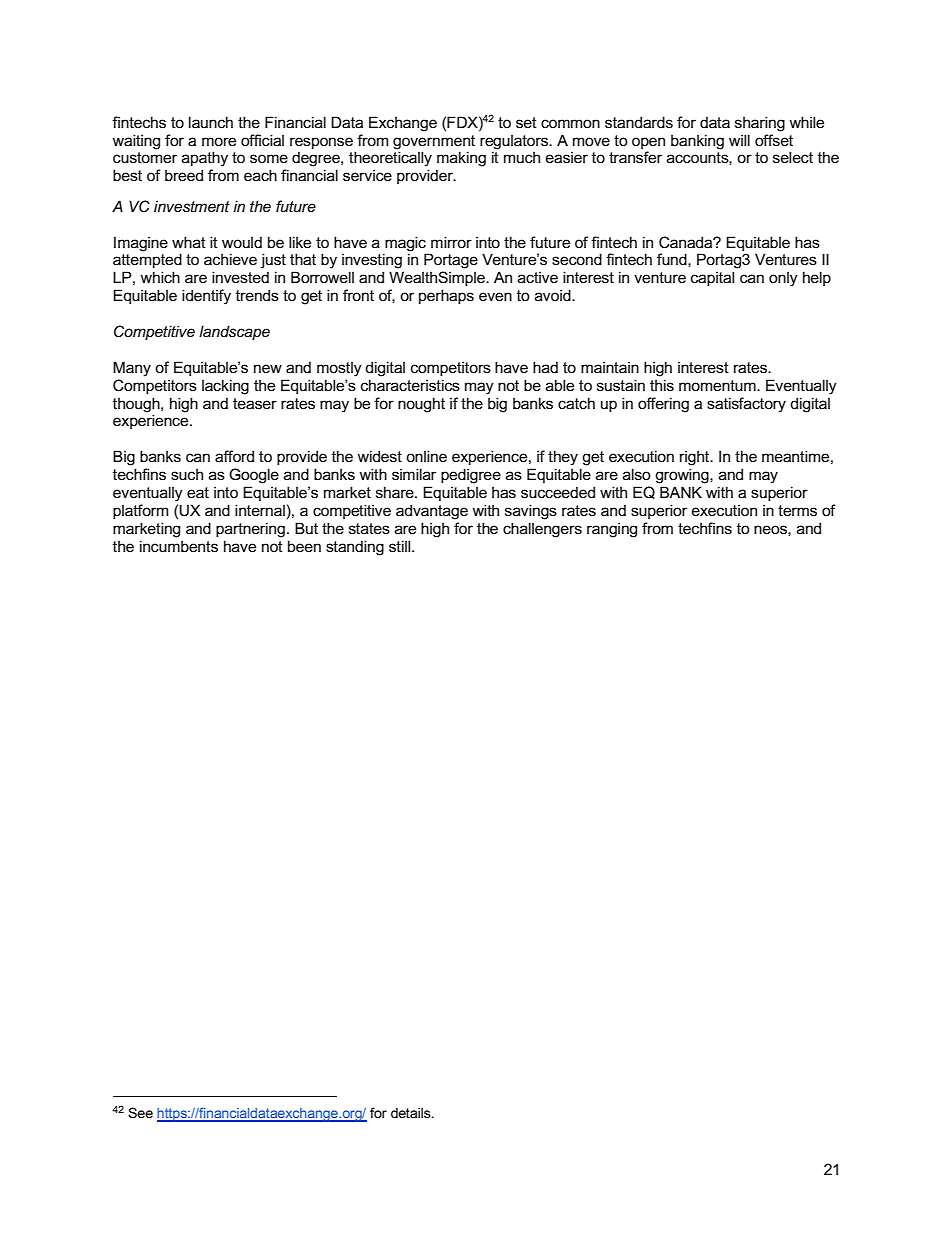 This page has height=1233, width=952. I want to click on nought, so click(421, 405).
